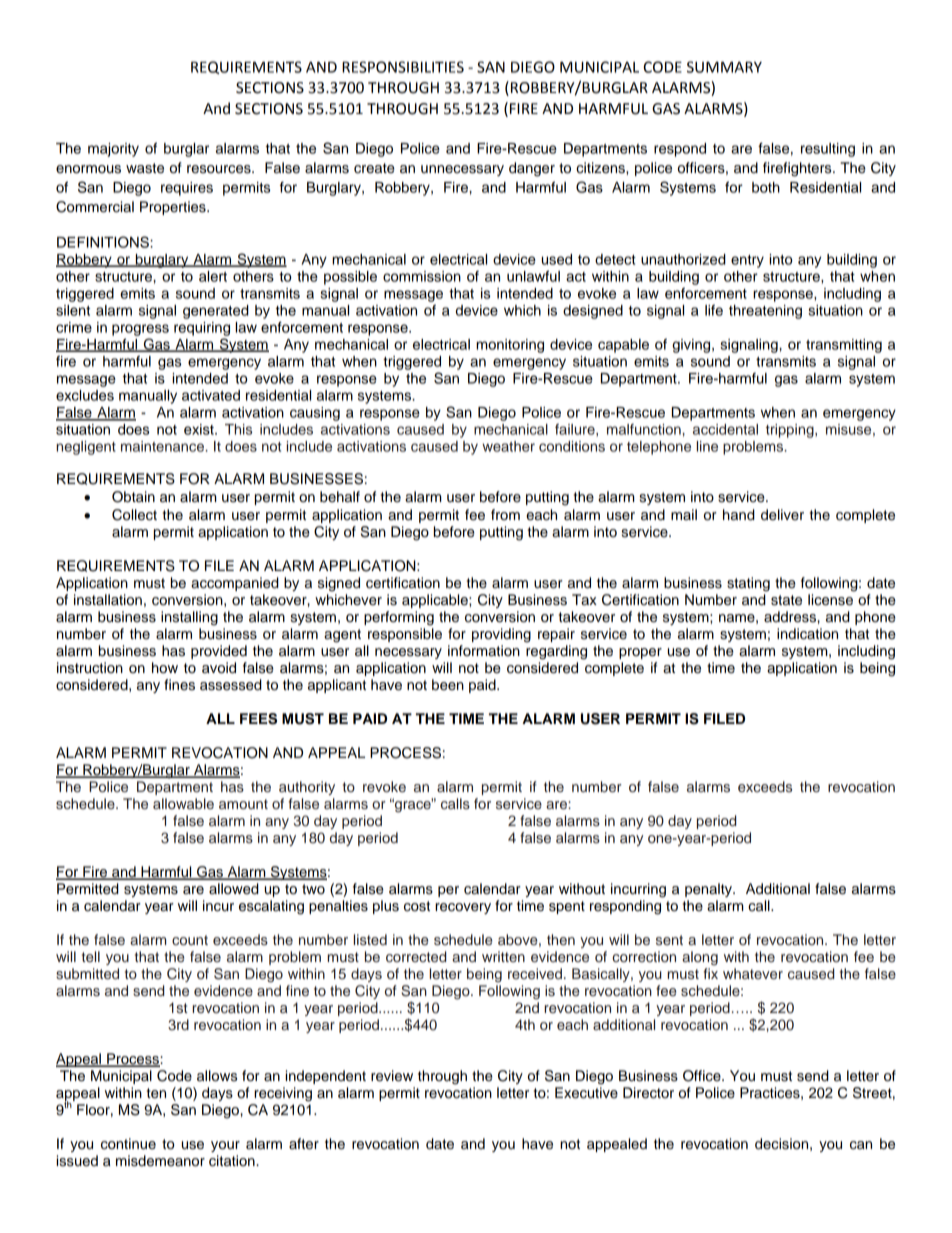 This image has height=1233, width=952. Describe the element at coordinates (709, 890) in the image. I see `penalty` at that location.
